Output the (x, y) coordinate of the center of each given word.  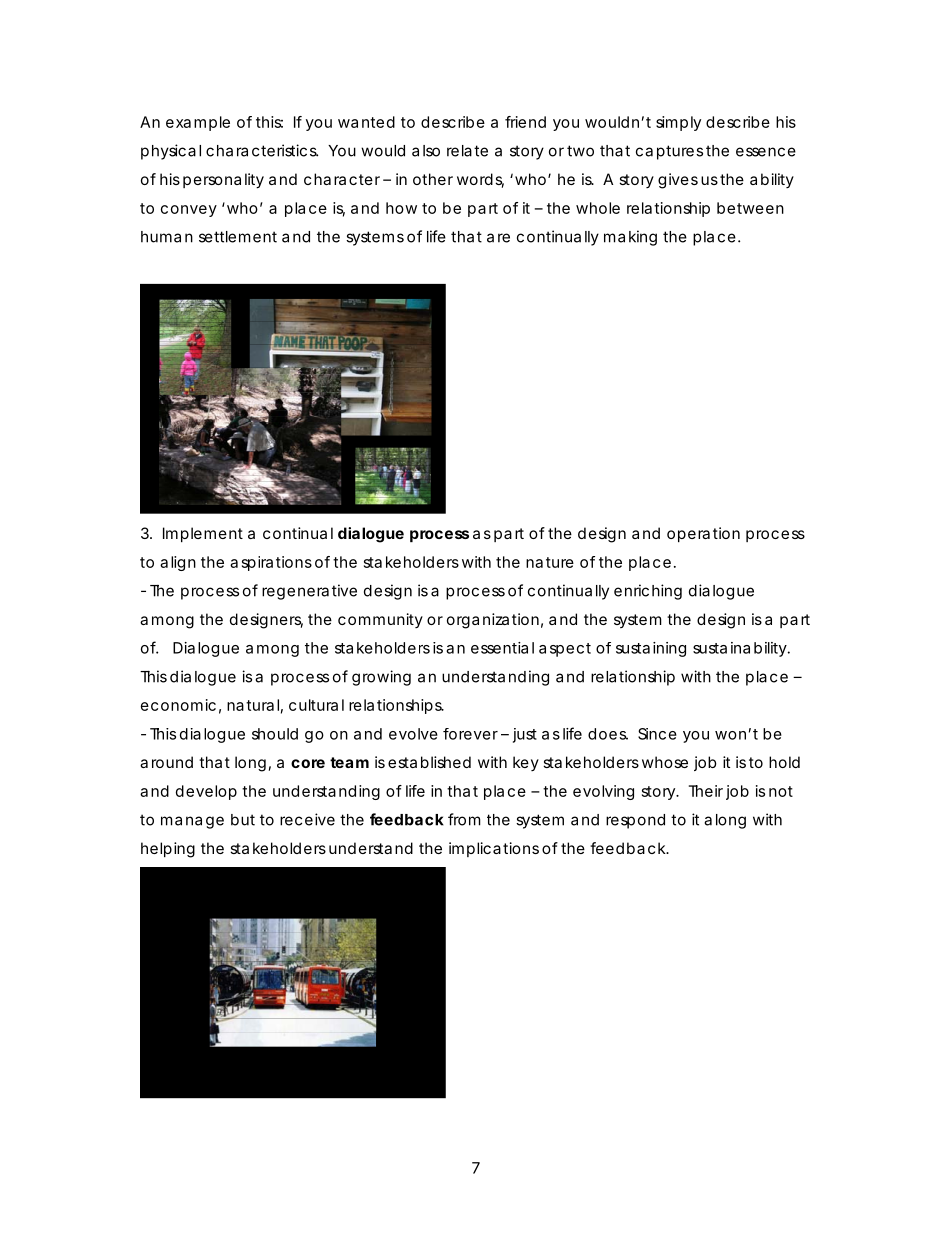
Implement (203, 534)
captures (669, 152)
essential (502, 648)
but (243, 820)
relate (467, 151)
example (198, 123)
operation (703, 534)
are (498, 238)
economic (178, 705)
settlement (238, 237)
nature (550, 562)
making (630, 238)
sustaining (651, 649)
